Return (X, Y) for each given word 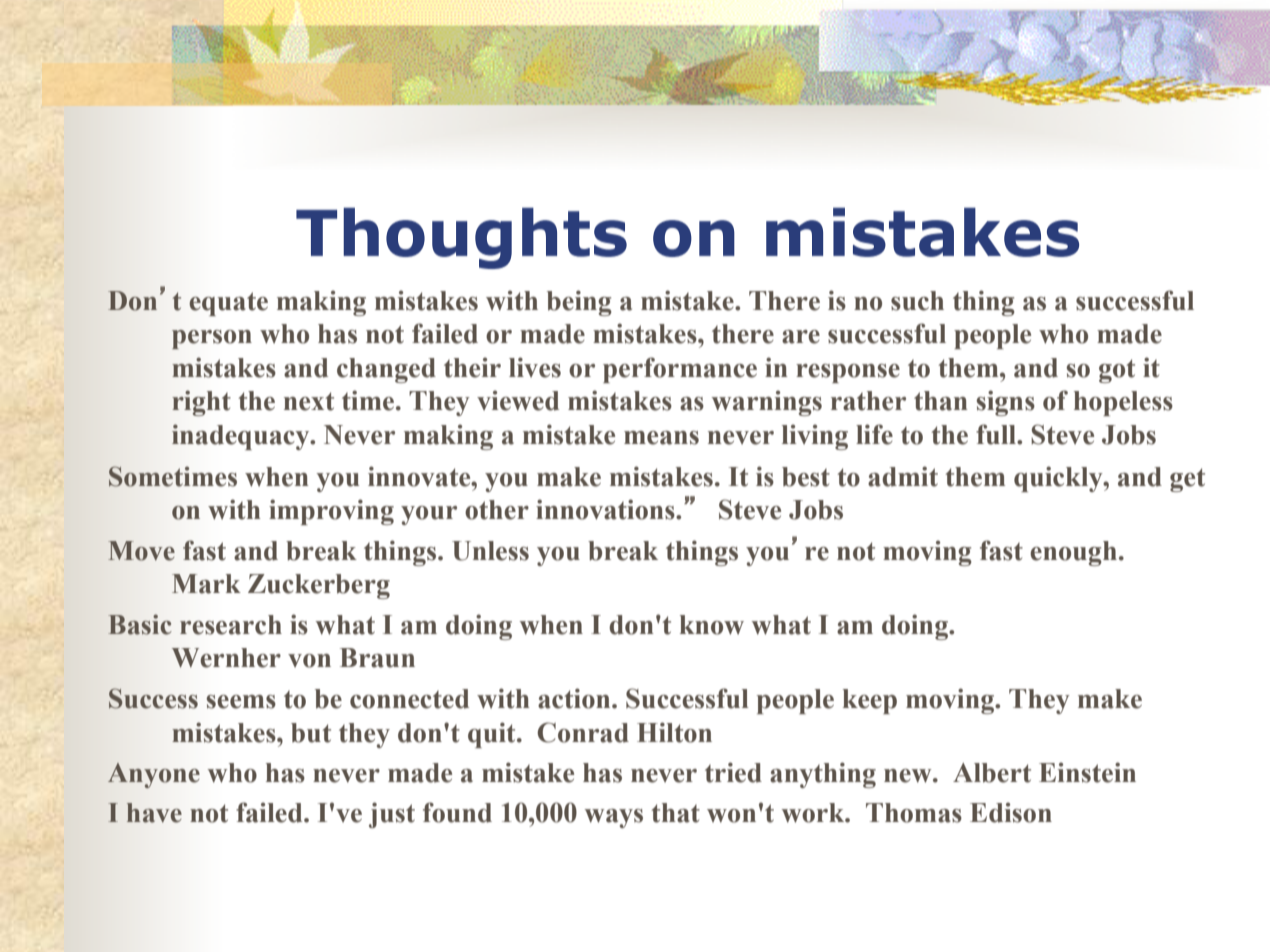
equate (228, 304)
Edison (1011, 812)
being (579, 303)
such (917, 301)
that (675, 813)
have (154, 813)
